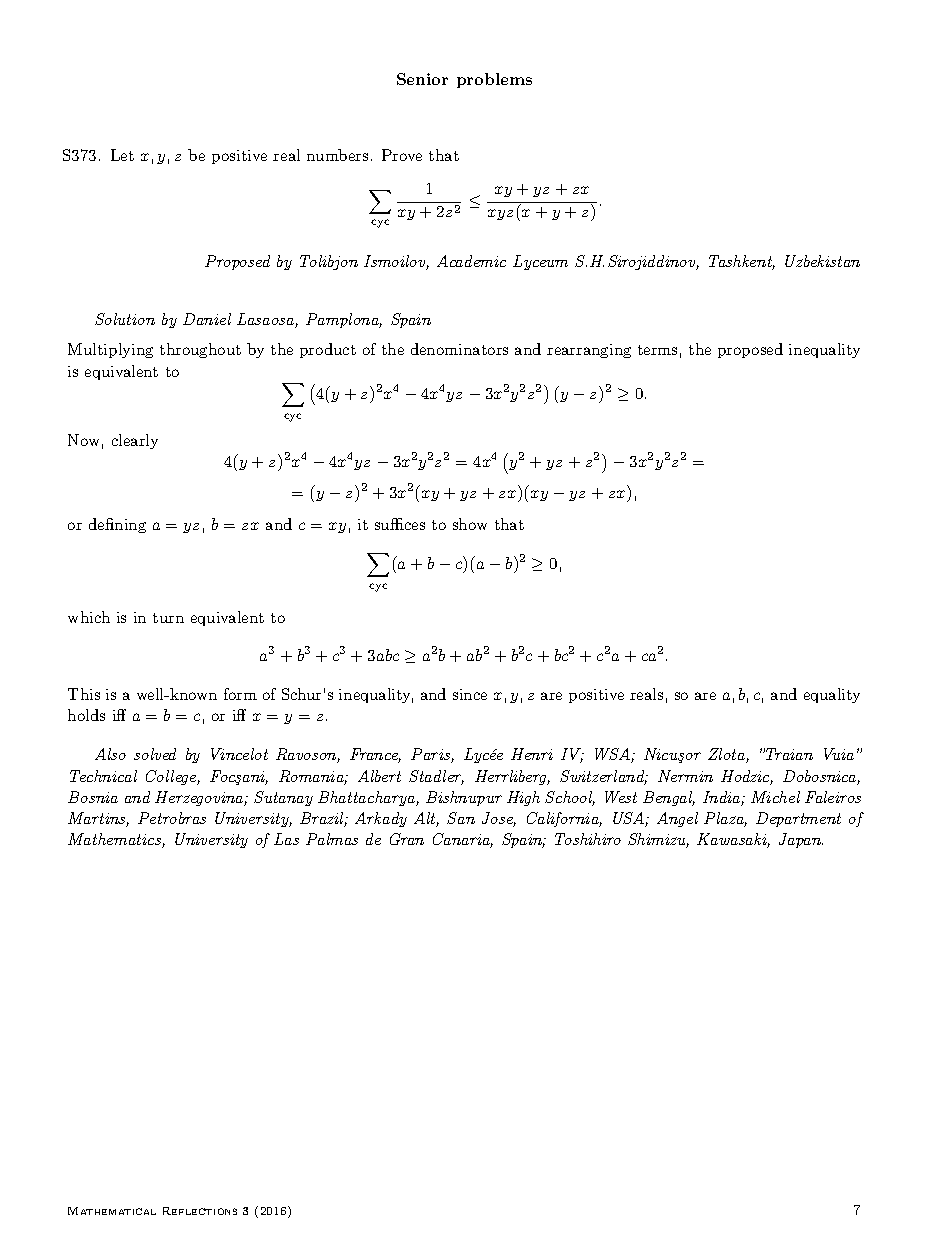 The image size is (952, 1233). I want to click on Reflections, so click(200, 1211).
